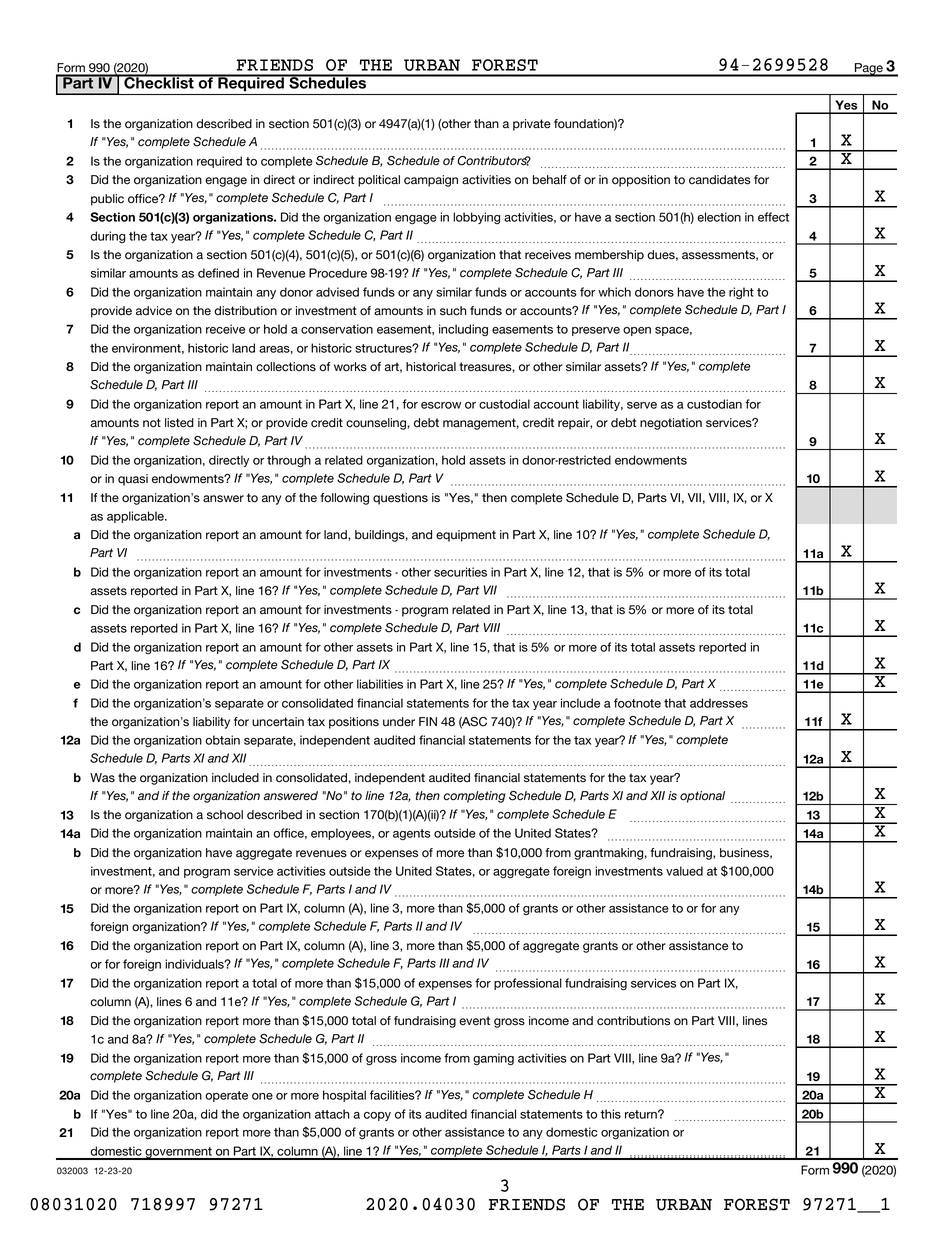 The image size is (952, 1233). I want to click on school, so click(225, 815).
